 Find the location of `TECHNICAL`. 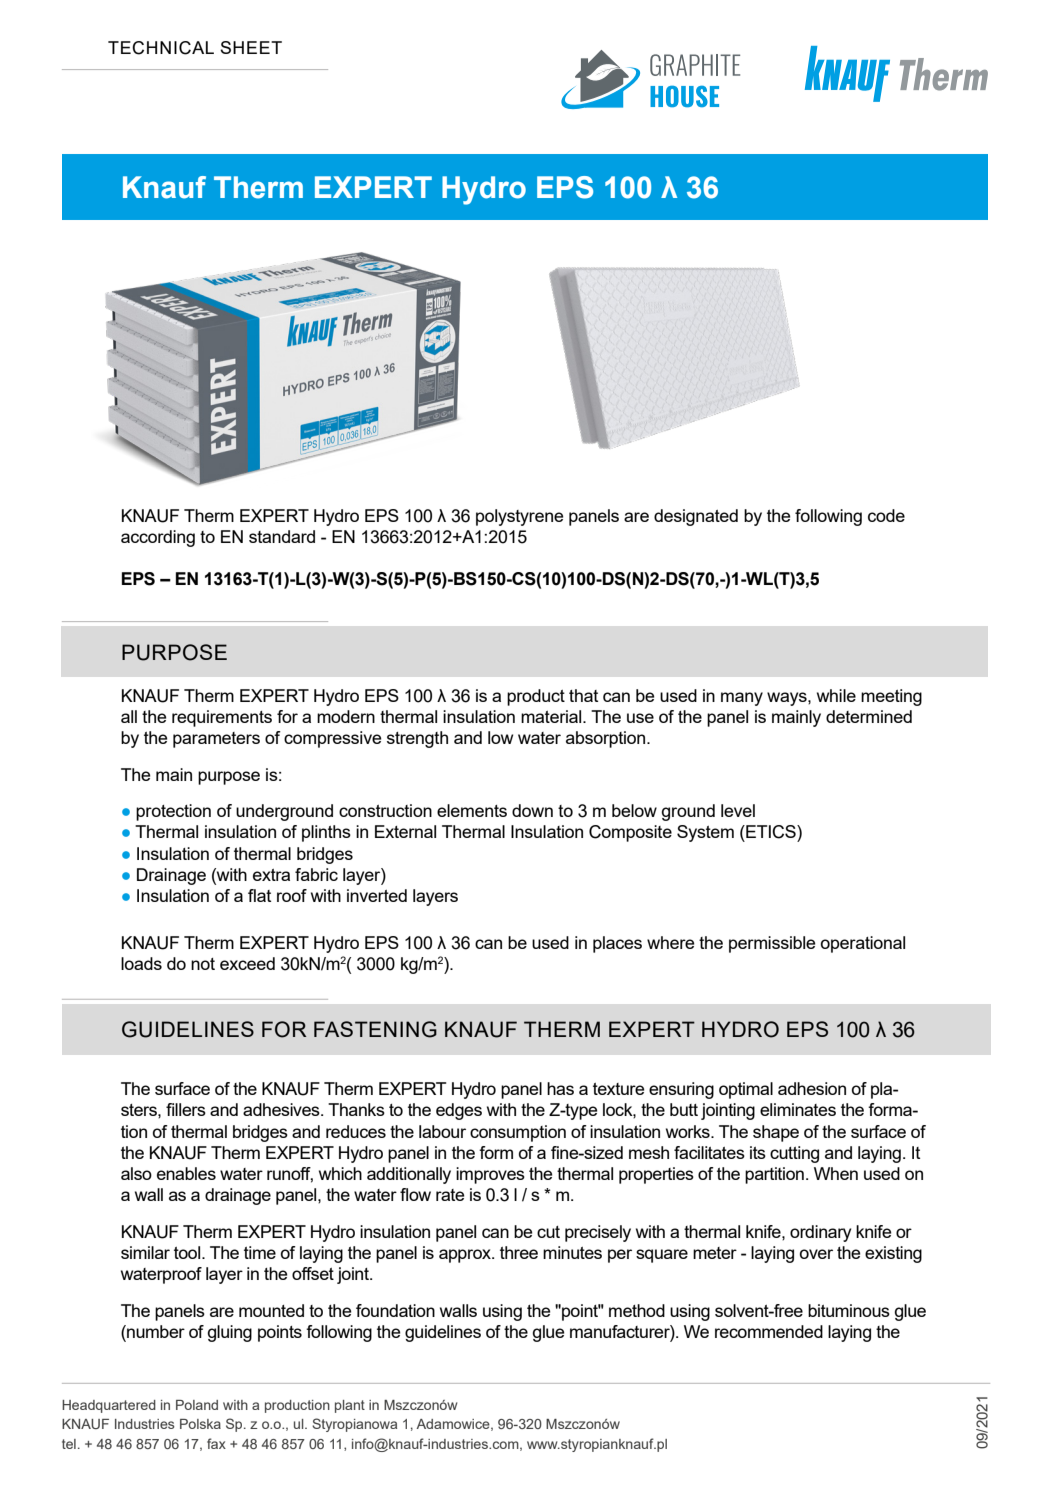

TECHNICAL is located at coordinates (161, 48).
